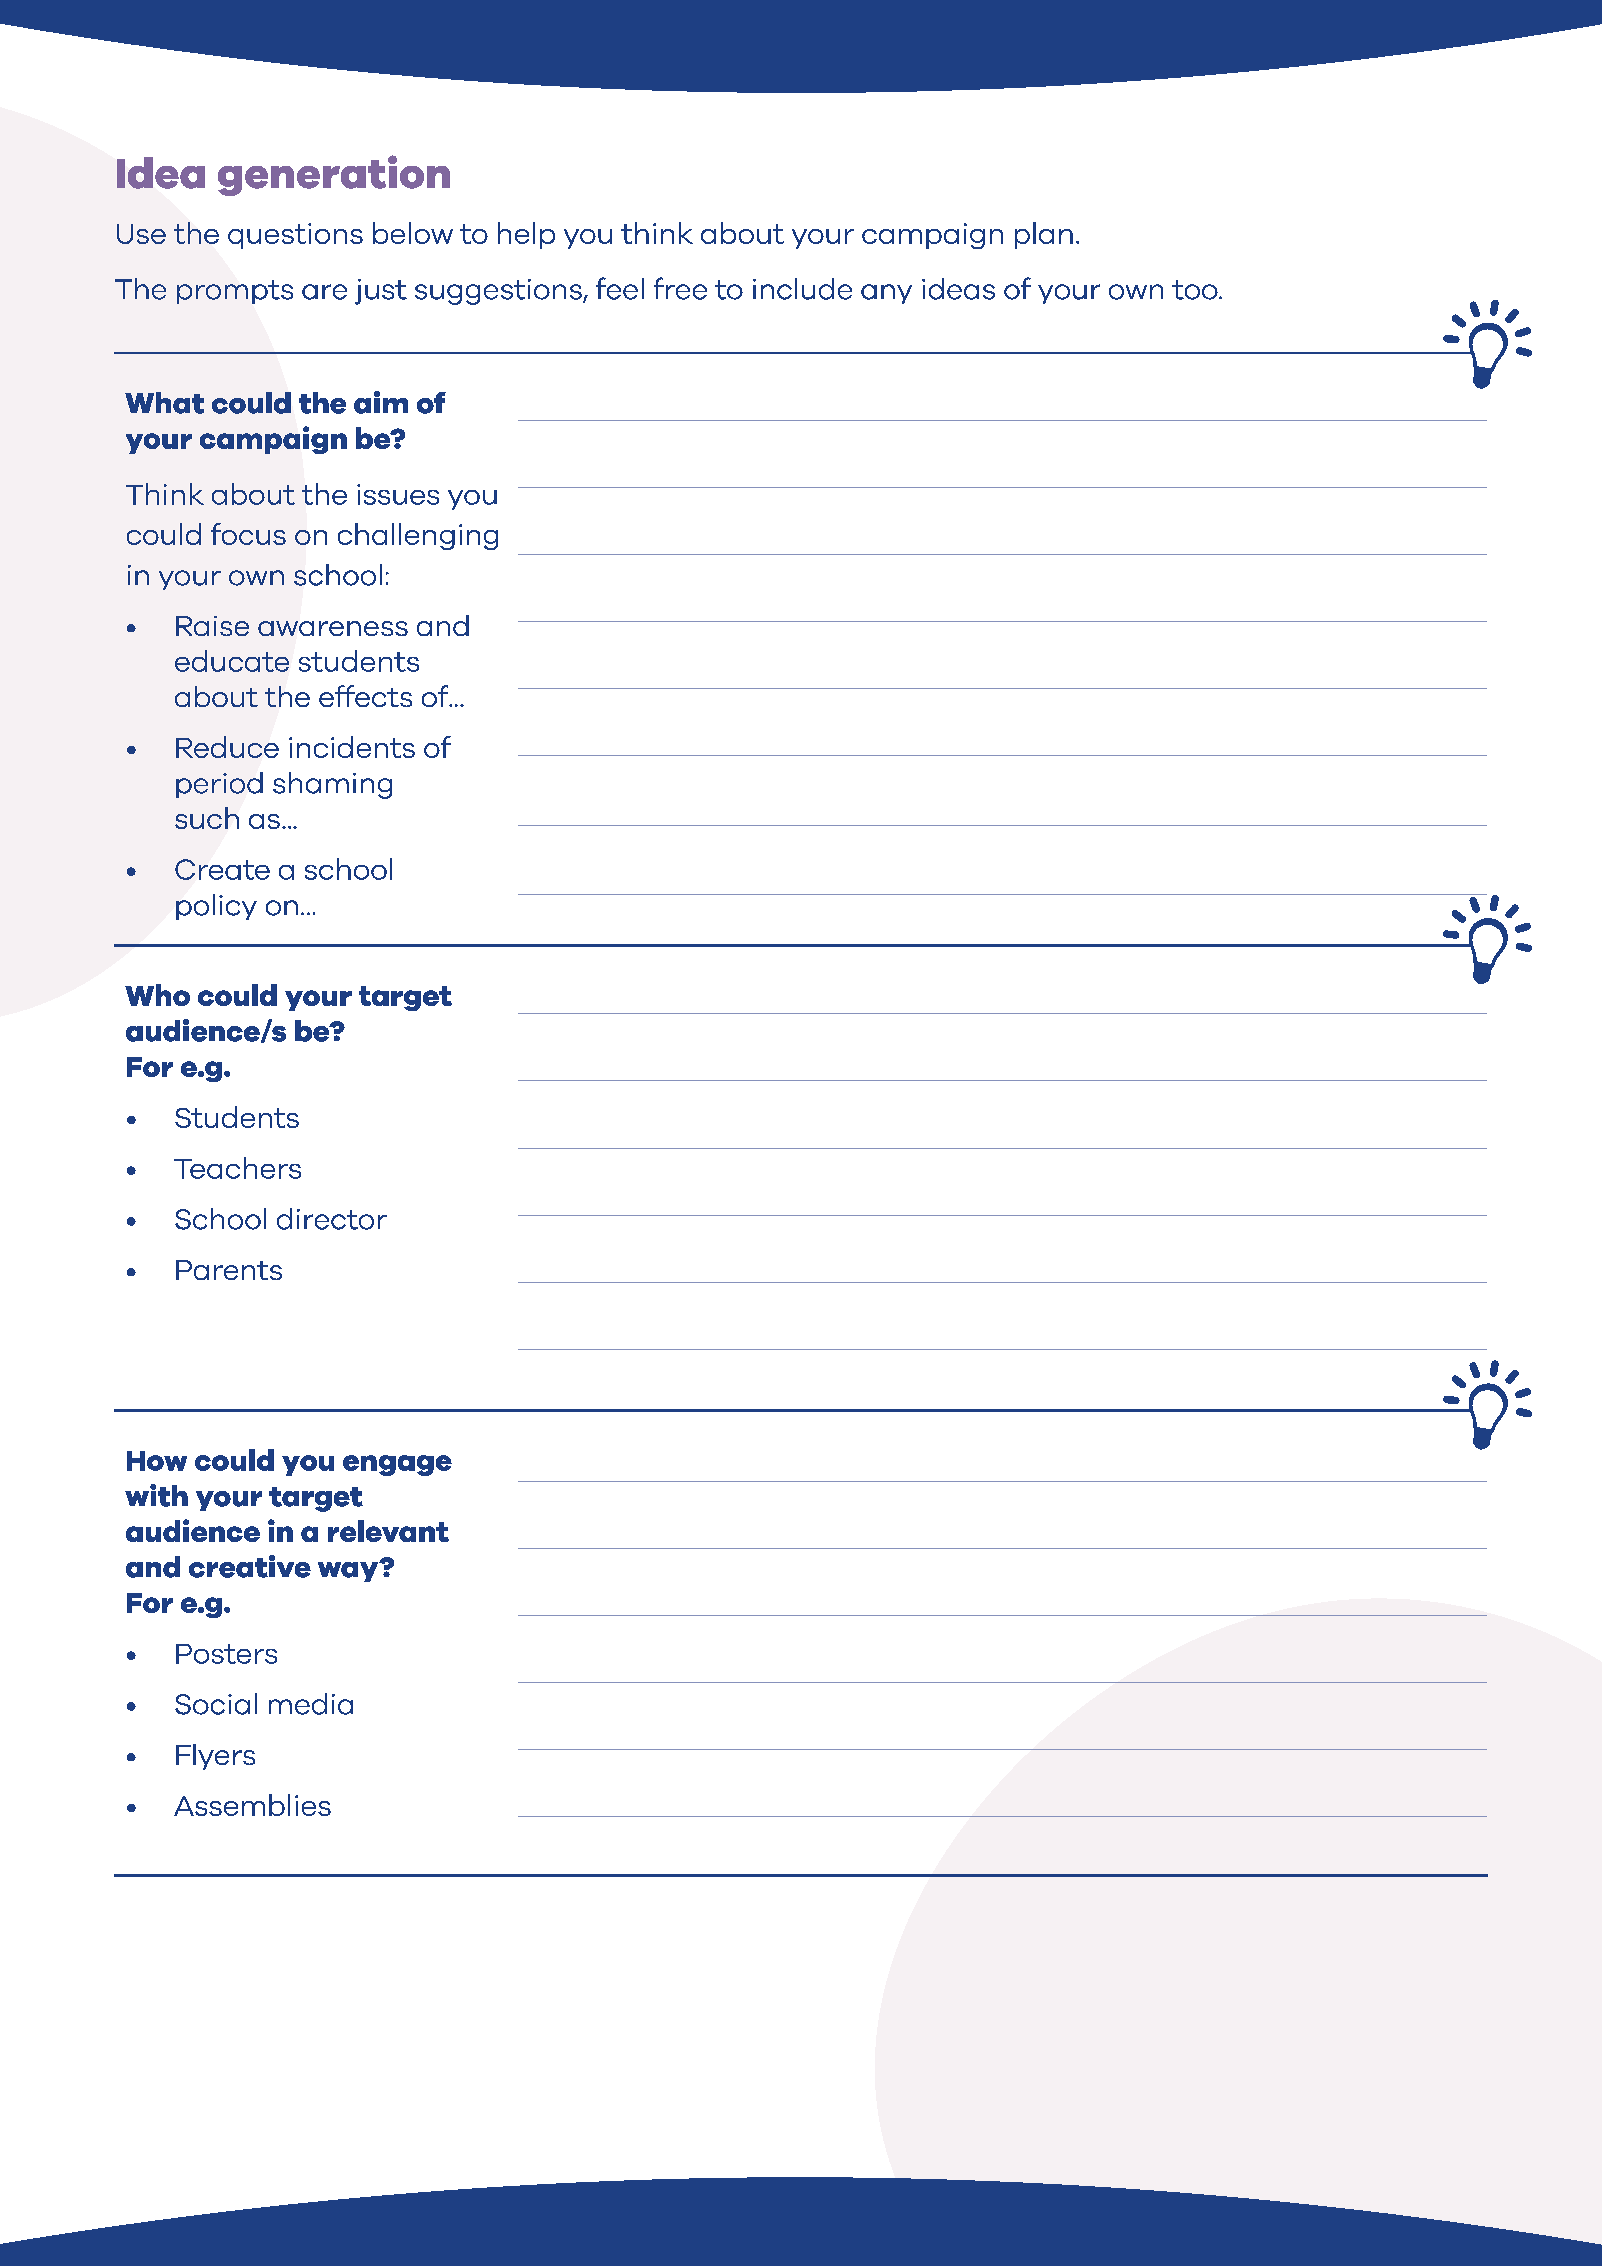 The height and width of the screenshot is (2266, 1602). Describe the element at coordinates (388, 1531) in the screenshot. I see `relevant` at that location.
